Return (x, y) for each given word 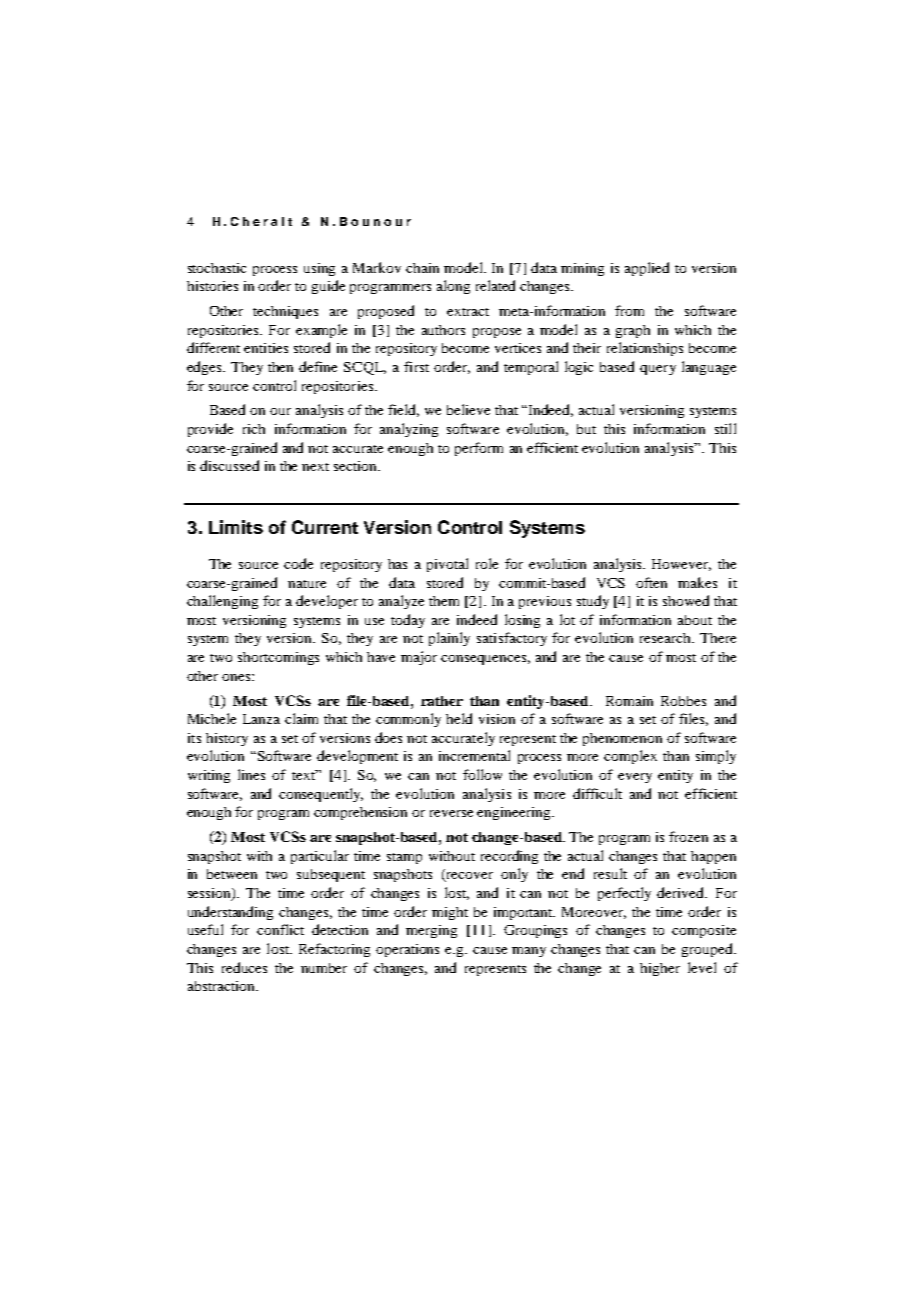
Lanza (261, 719)
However (681, 565)
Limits (236, 527)
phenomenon (622, 739)
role (487, 563)
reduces (244, 967)
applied (647, 269)
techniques (285, 312)
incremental (474, 755)
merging (431, 931)
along (453, 287)
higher (660, 969)
